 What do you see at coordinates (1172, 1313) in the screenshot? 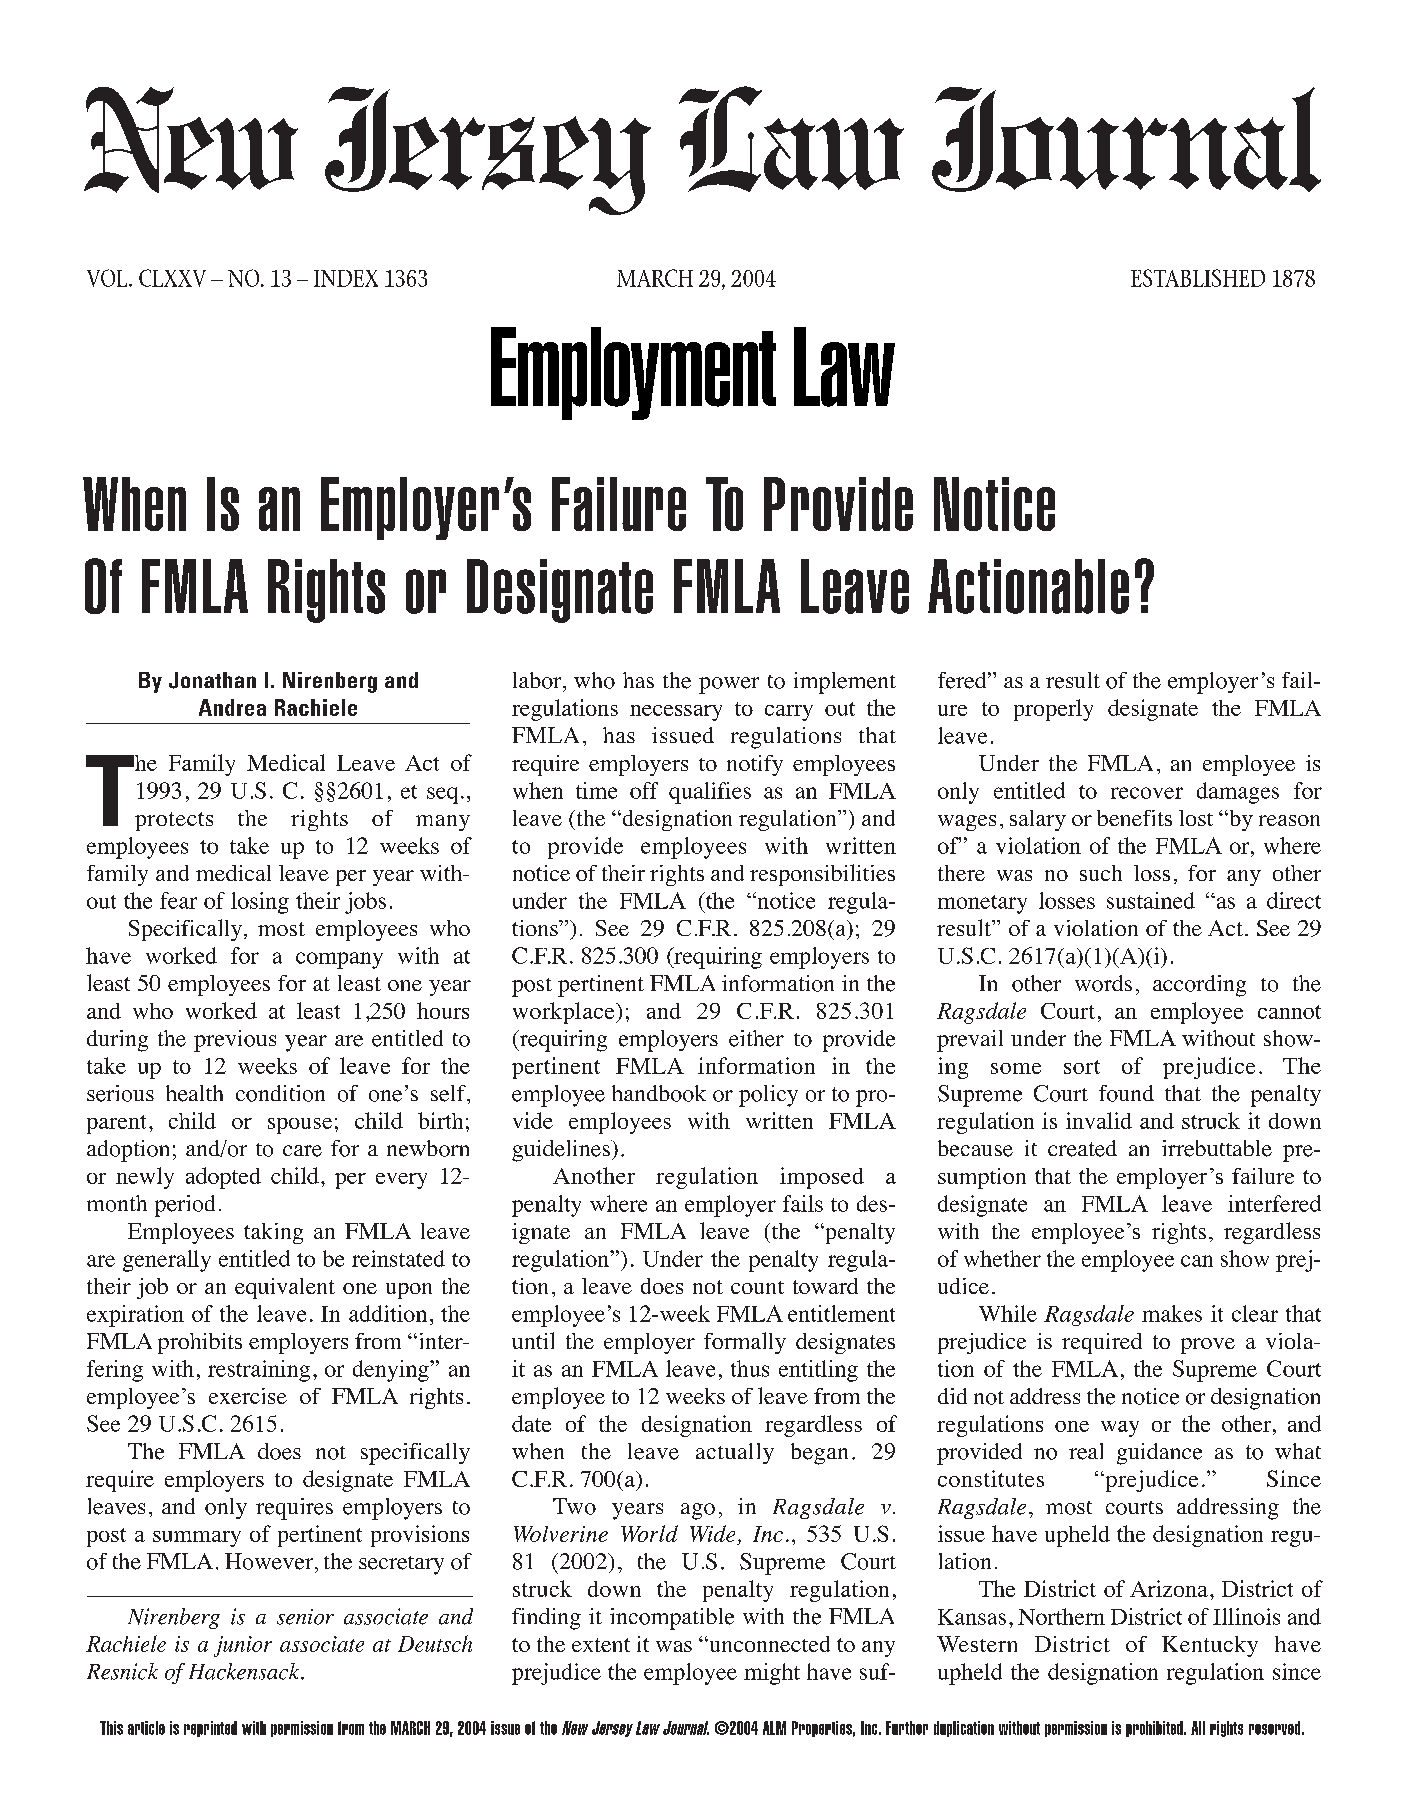
I see `makes` at bounding box center [1172, 1313].
